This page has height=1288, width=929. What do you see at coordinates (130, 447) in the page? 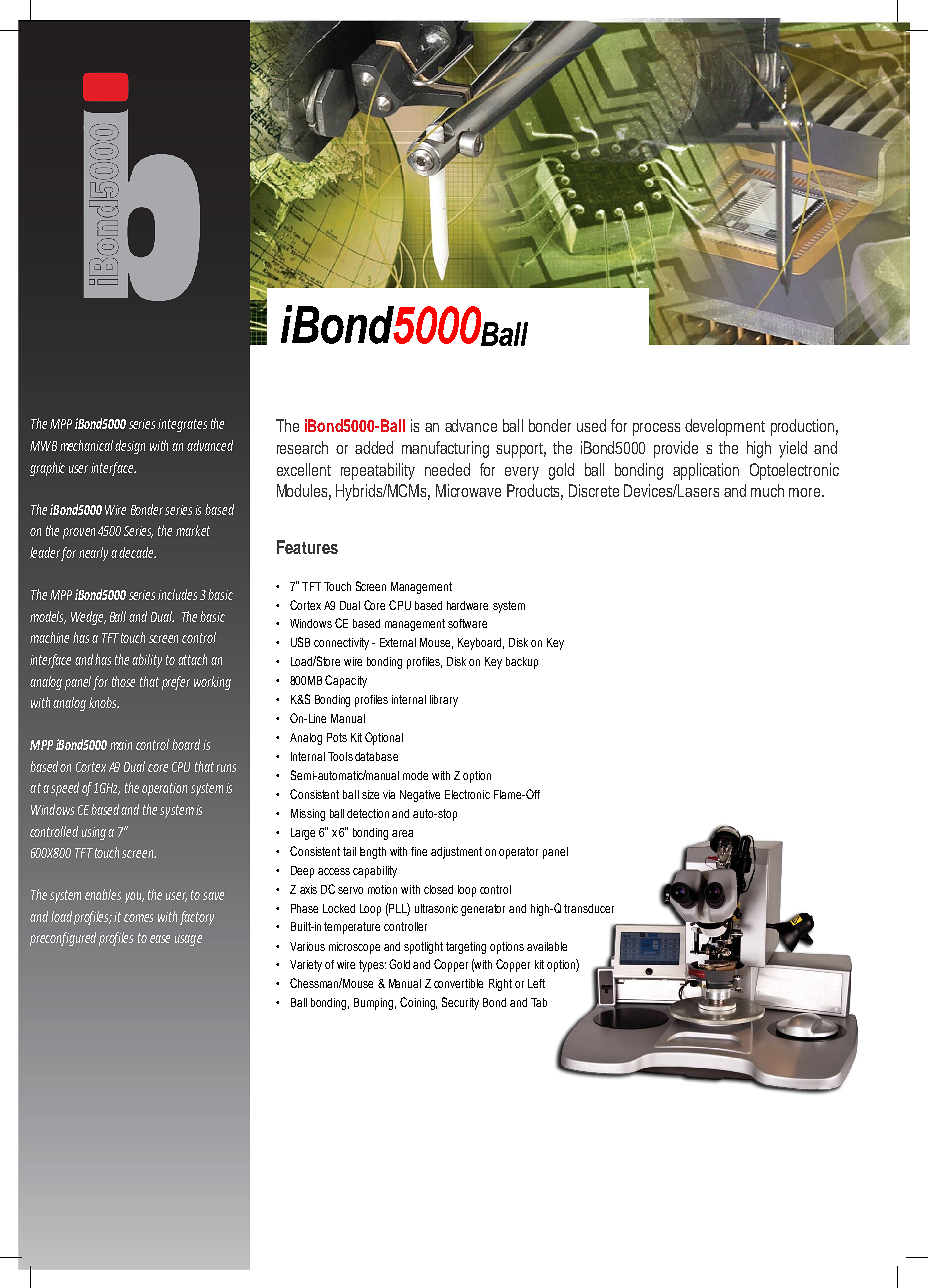
I see `design` at bounding box center [130, 447].
